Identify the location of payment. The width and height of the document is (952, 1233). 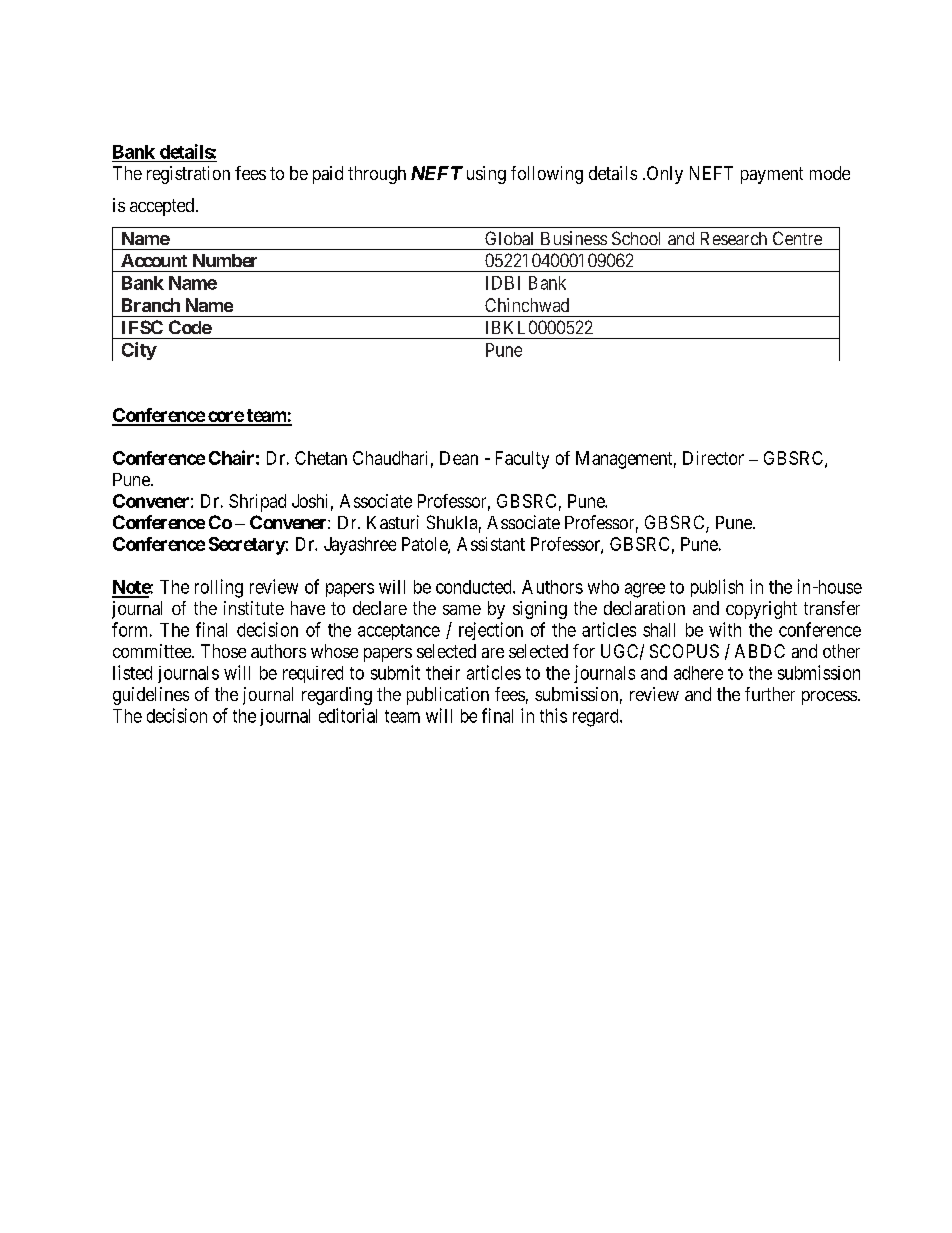
(772, 175).
